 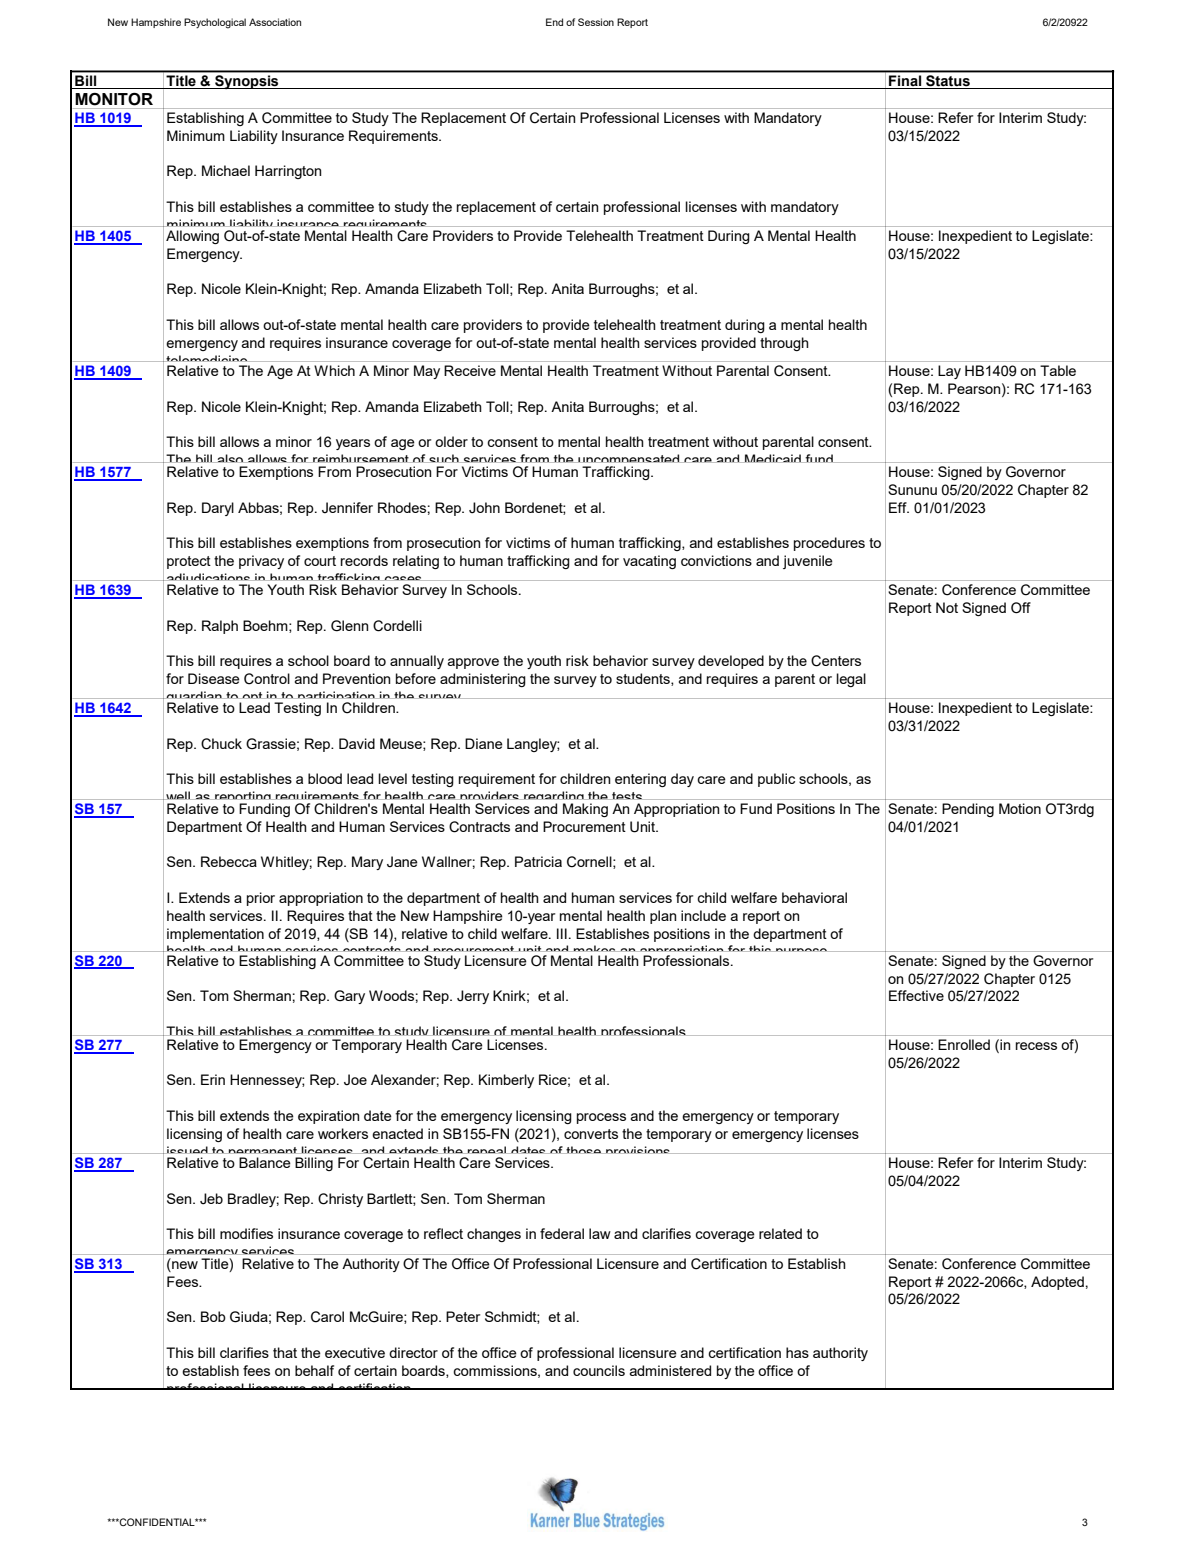 I want to click on through, so click(x=784, y=344).
